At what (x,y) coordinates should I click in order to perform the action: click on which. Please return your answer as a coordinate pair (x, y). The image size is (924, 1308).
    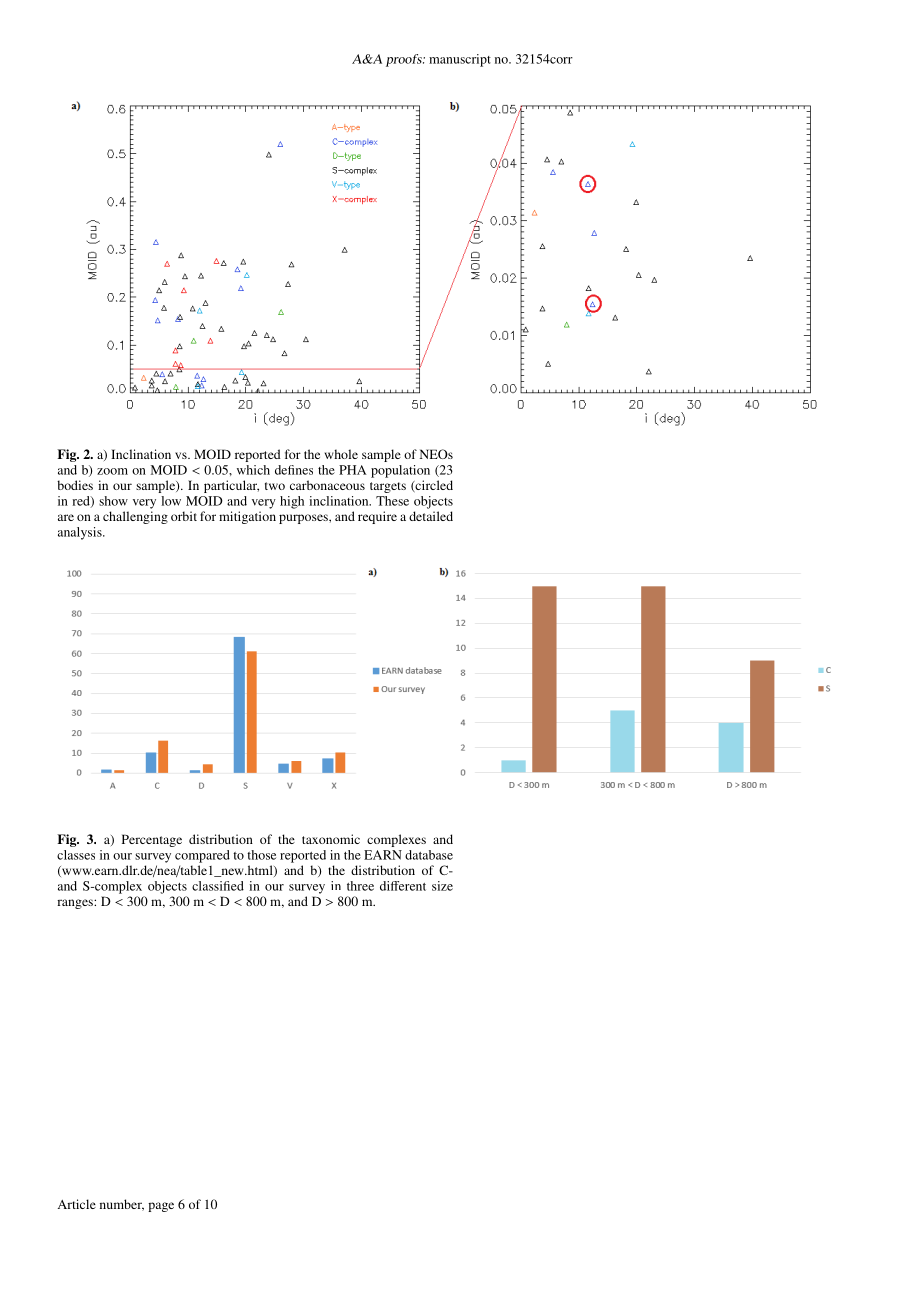
    Looking at the image, I should click on (253, 470).
